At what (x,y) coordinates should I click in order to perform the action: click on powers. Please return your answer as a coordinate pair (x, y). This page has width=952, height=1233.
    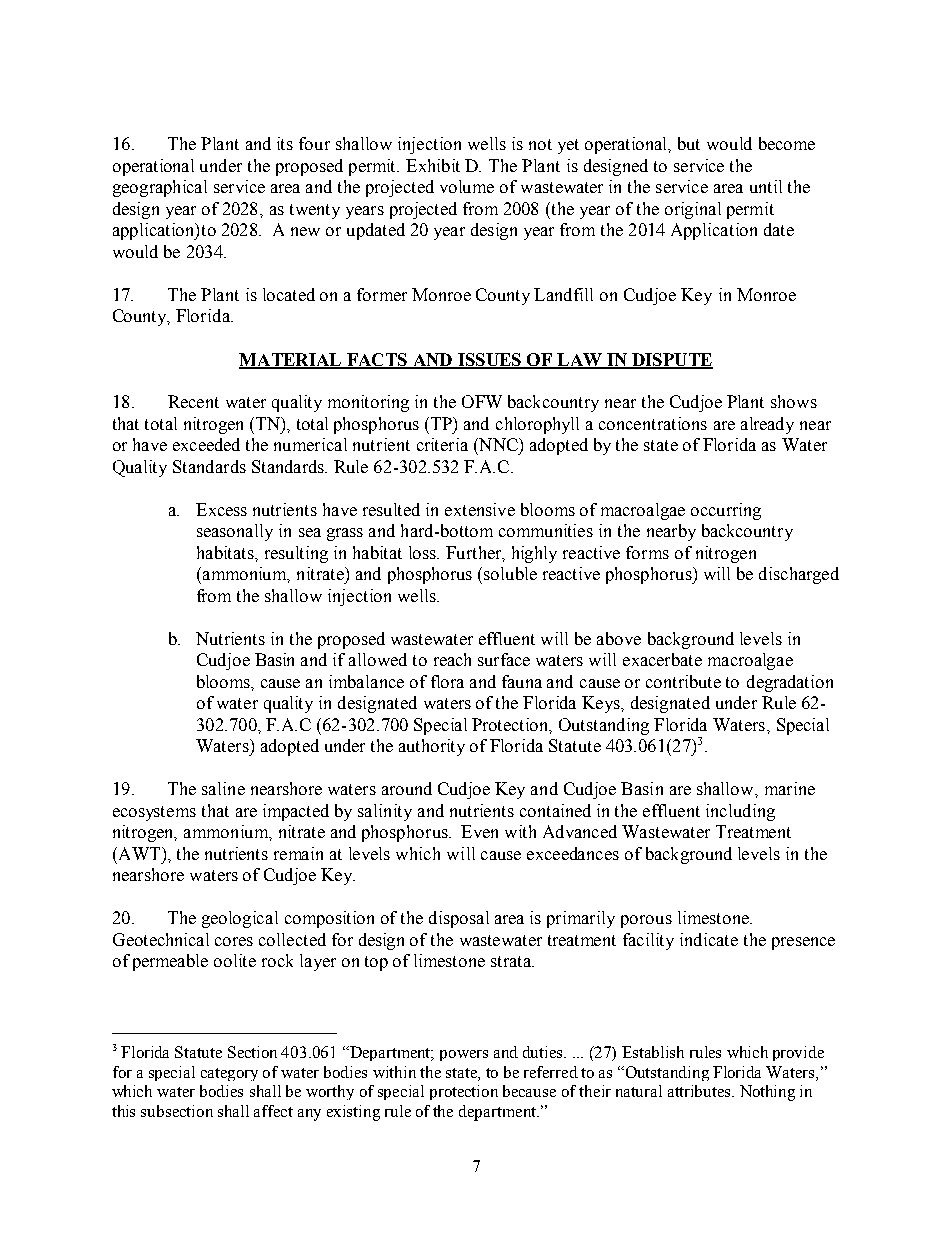
    Looking at the image, I should click on (464, 1055).
